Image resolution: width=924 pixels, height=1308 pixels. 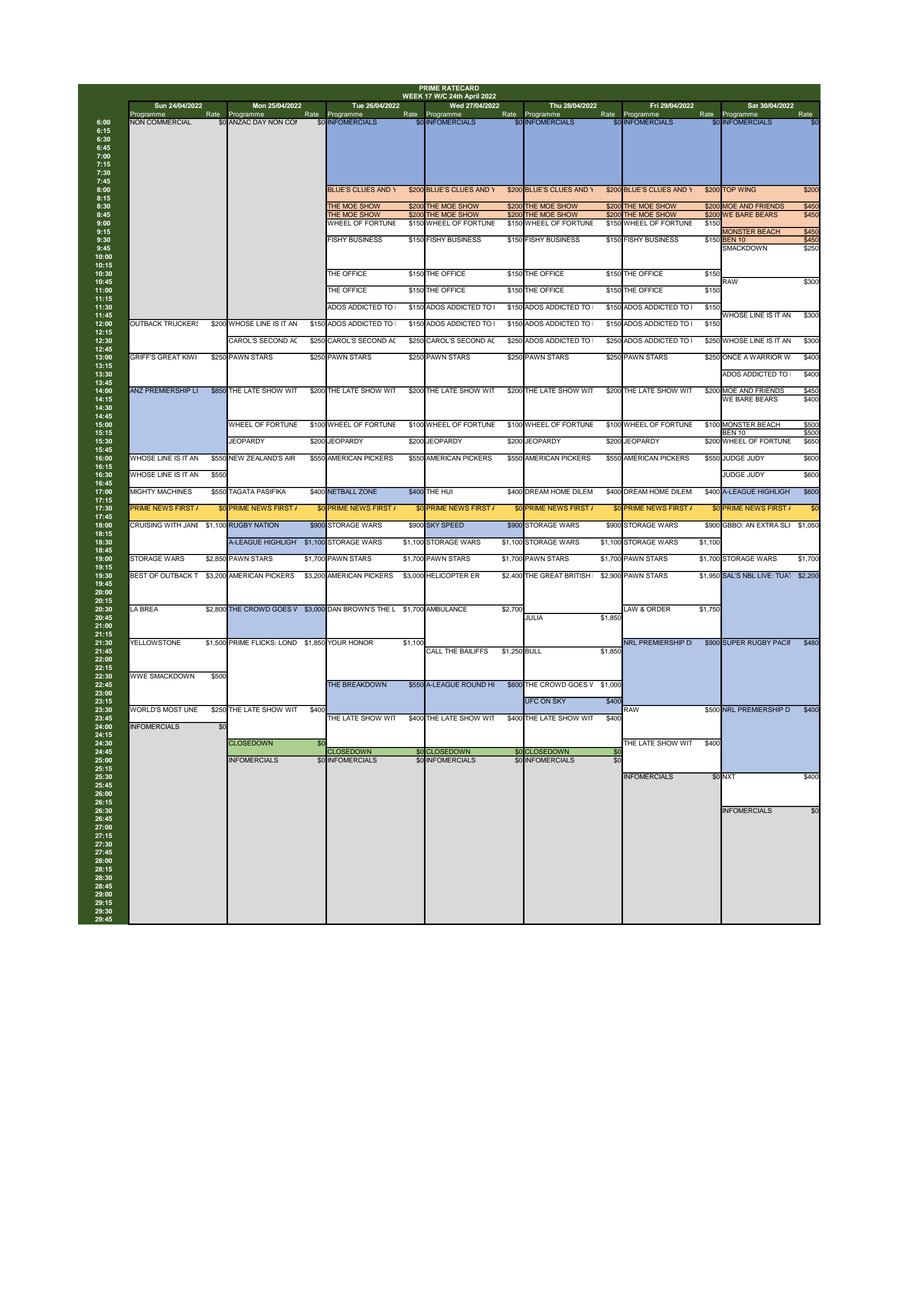 What do you see at coordinates (747, 188) in the screenshot?
I see `WING` at bounding box center [747, 188].
